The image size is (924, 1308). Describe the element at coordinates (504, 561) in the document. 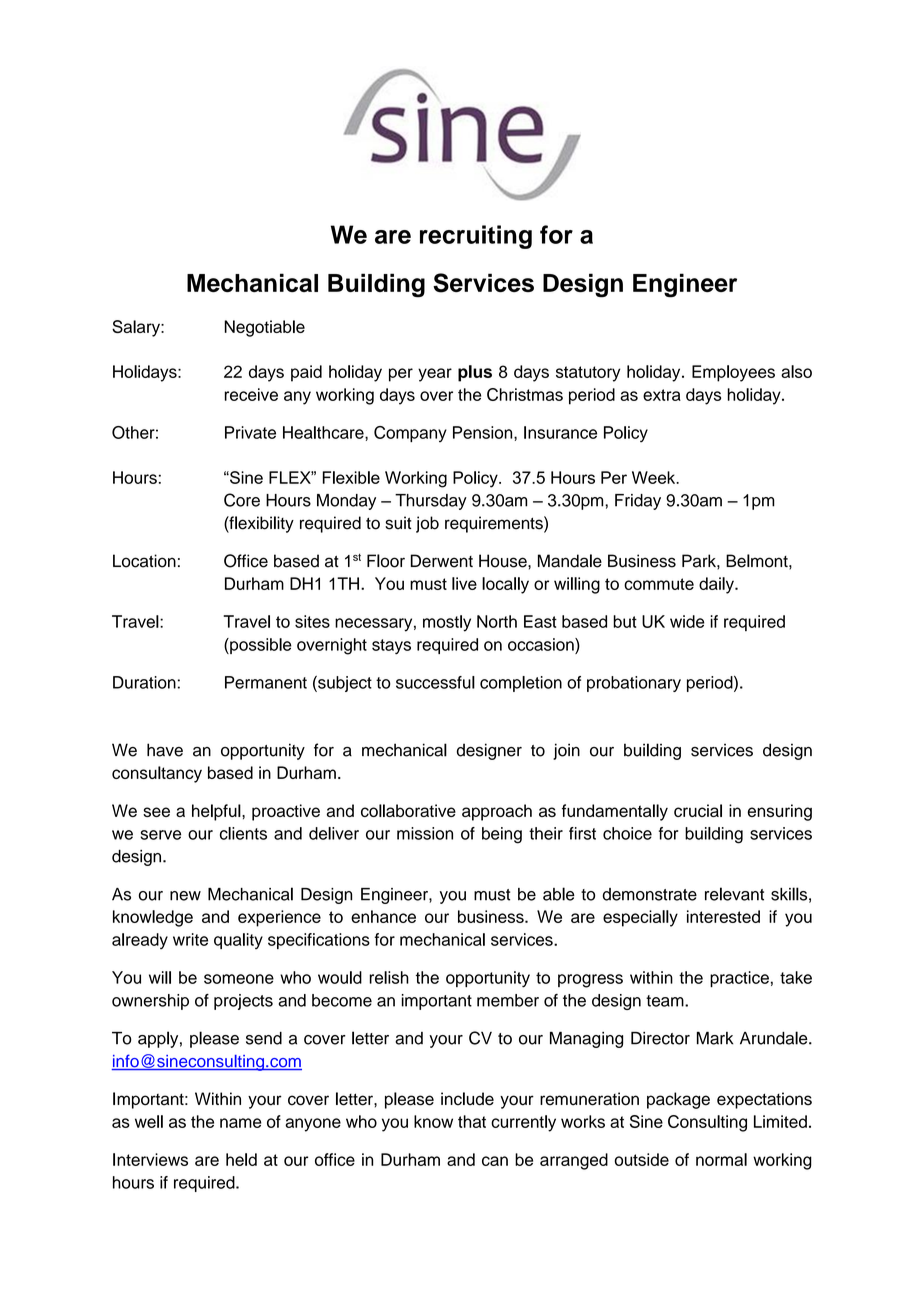

I see `House` at that location.
